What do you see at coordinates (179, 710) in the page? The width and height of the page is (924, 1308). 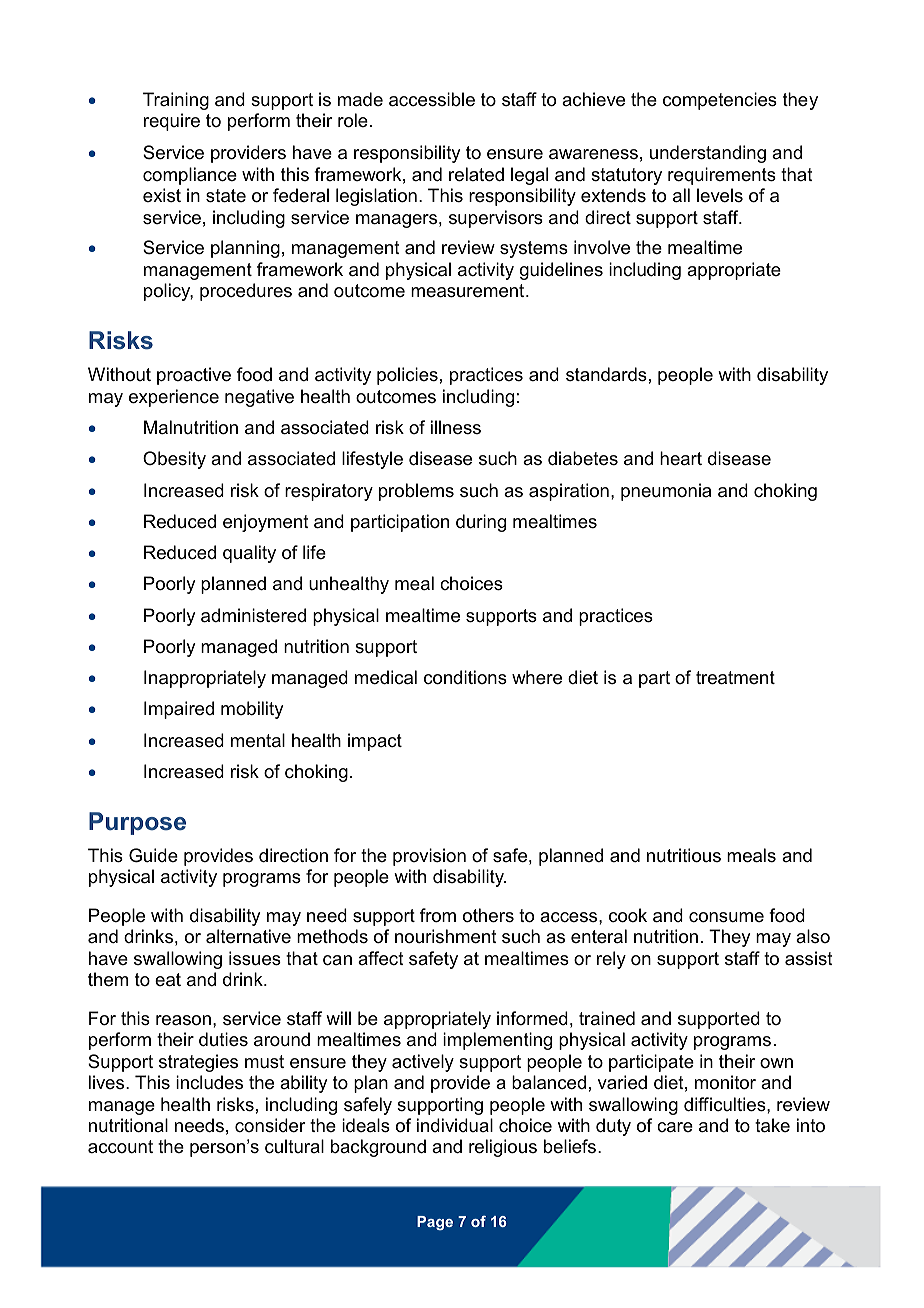 I see `Impaired` at bounding box center [179, 710].
